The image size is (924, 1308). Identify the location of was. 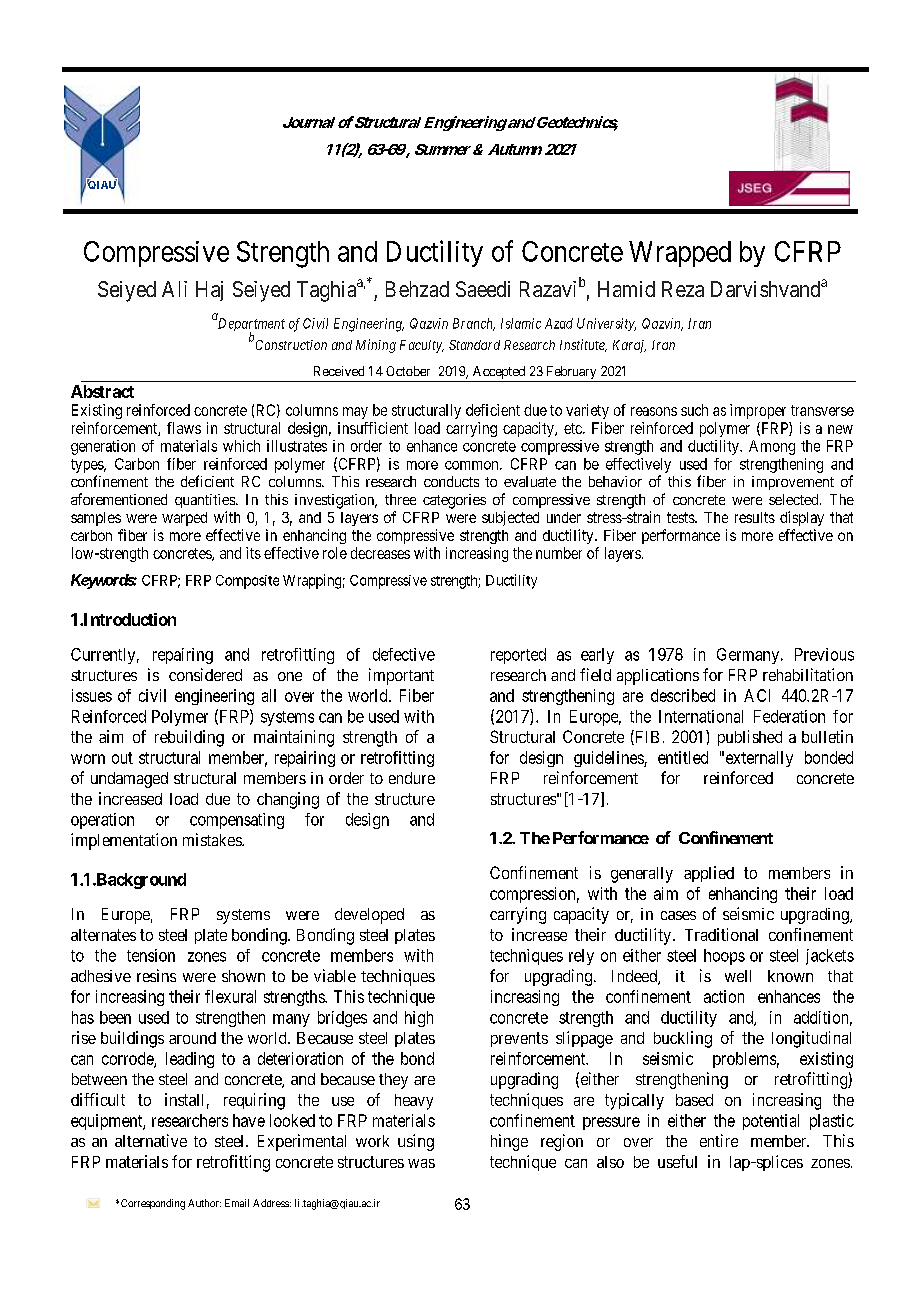
(421, 1163).
